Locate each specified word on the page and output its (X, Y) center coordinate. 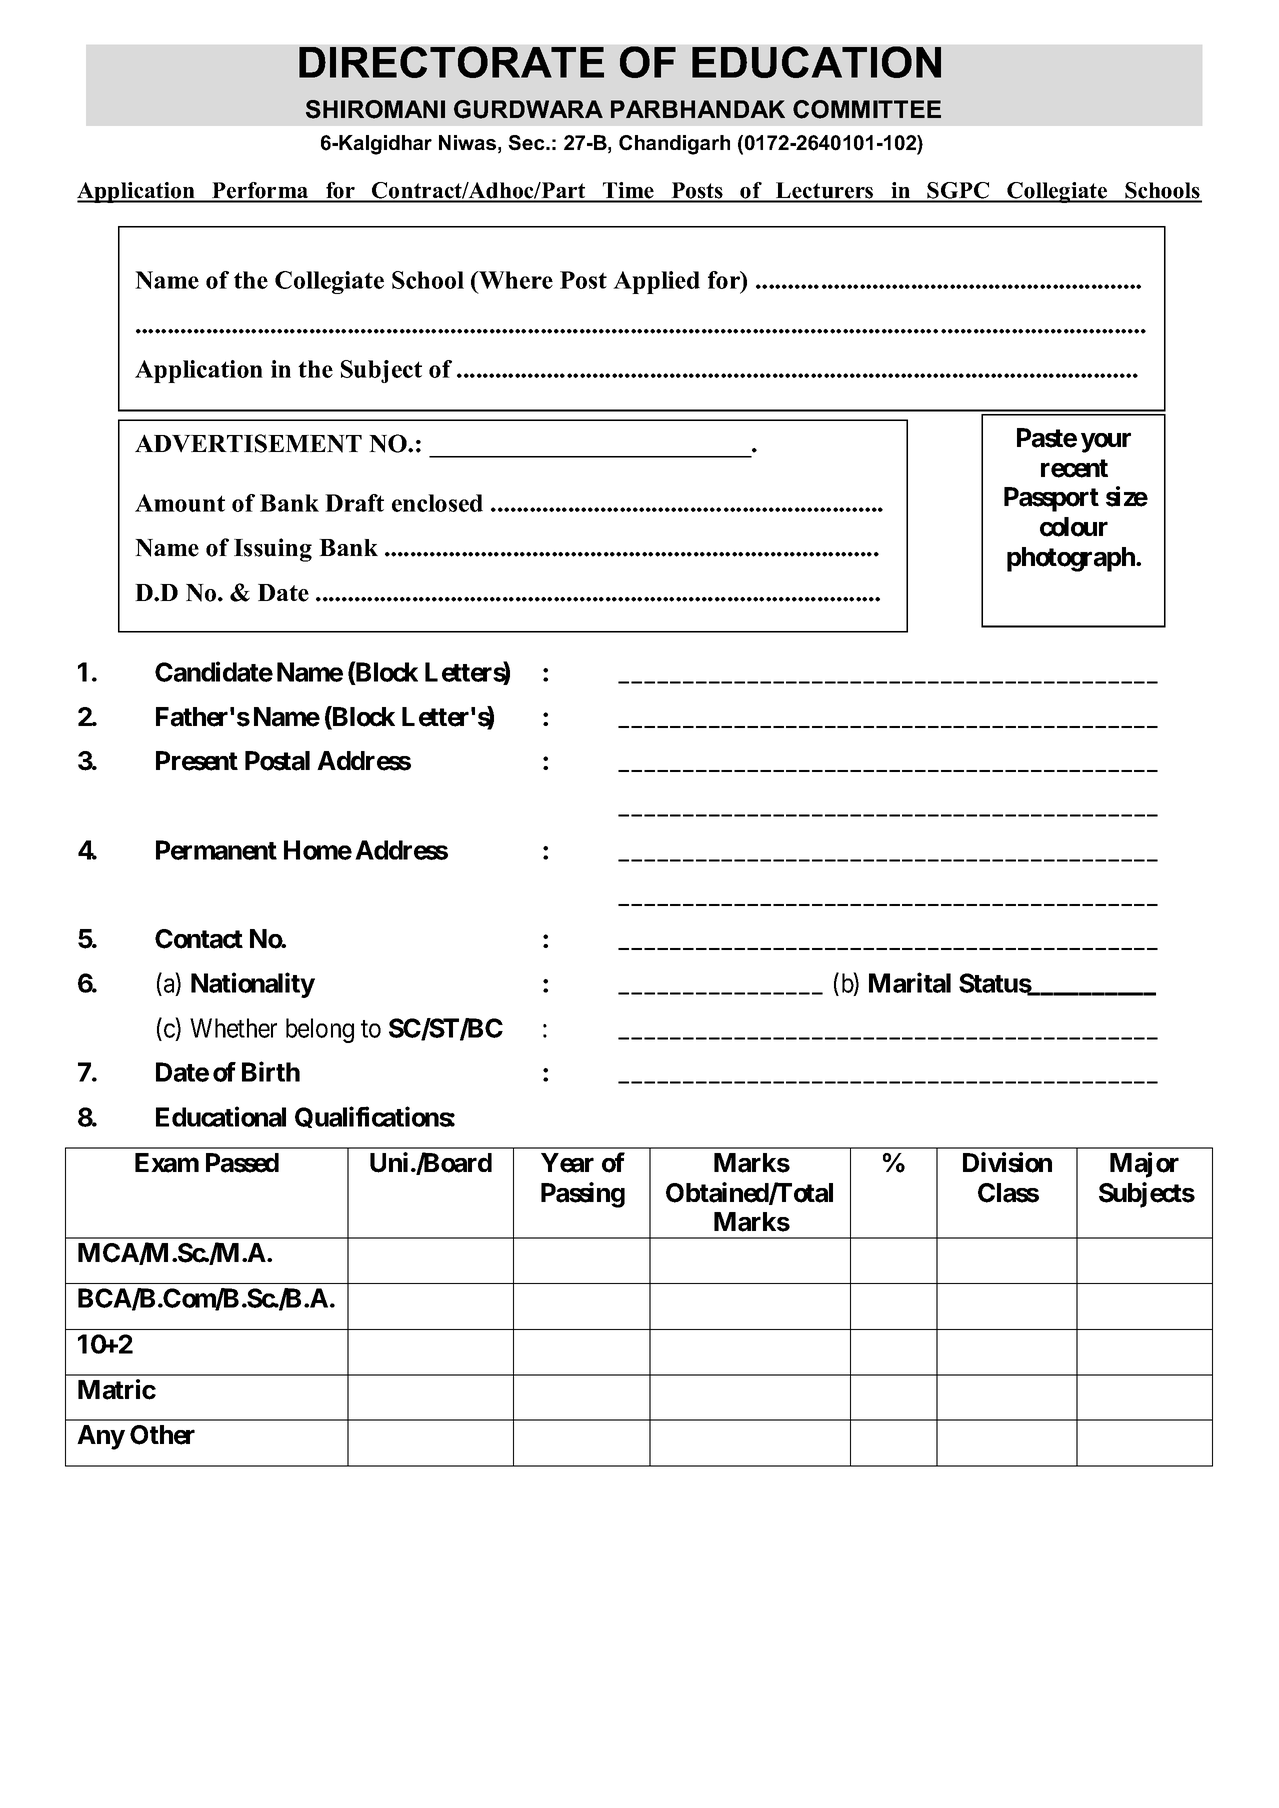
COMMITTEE (867, 109)
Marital (910, 982)
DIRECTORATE (451, 62)
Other (162, 1435)
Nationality (253, 985)
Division (1007, 1162)
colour (1074, 527)
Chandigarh (674, 145)
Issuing (273, 550)
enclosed (437, 503)
